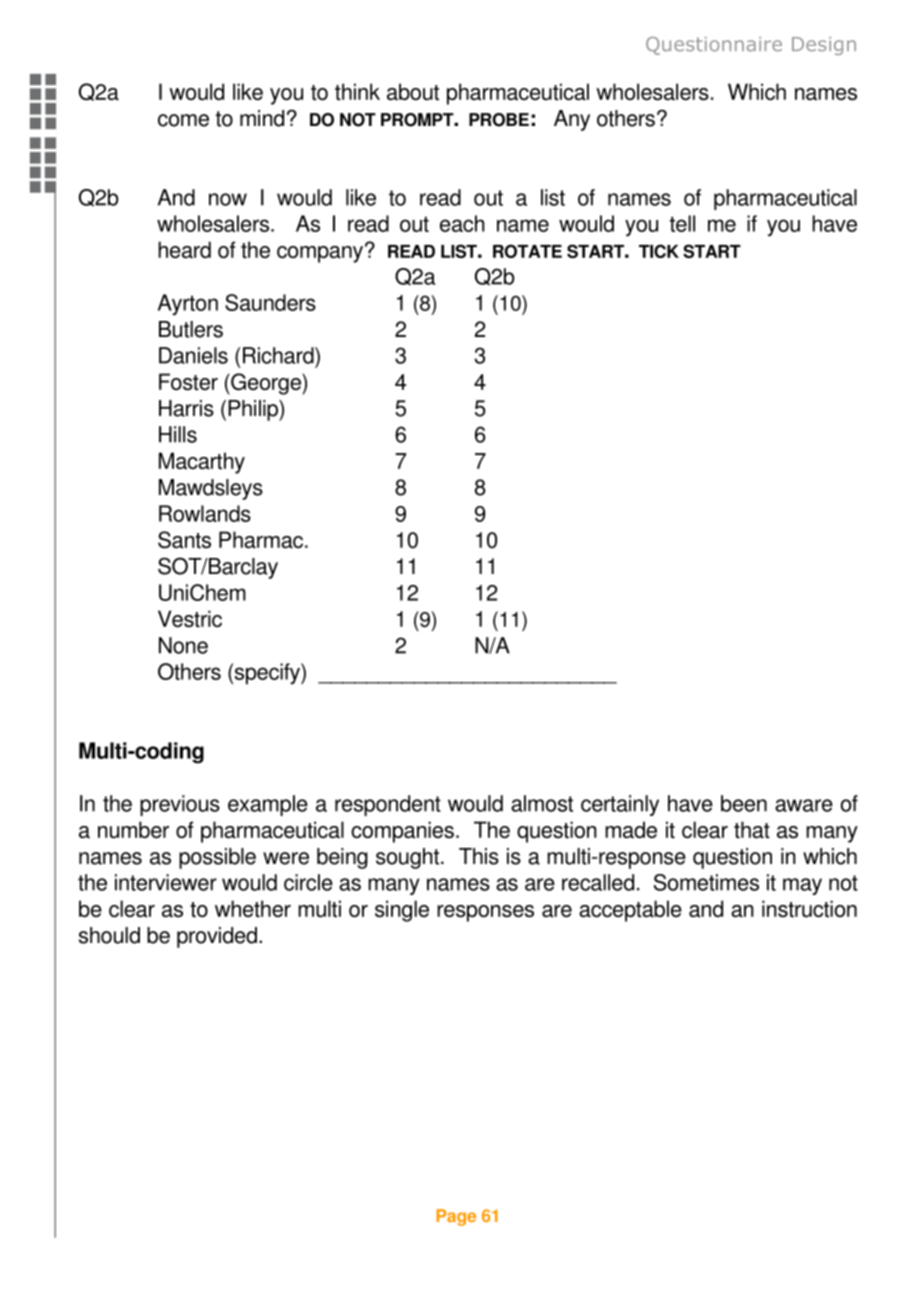  What do you see at coordinates (659, 251) in the screenshot?
I see `TICK` at bounding box center [659, 251].
